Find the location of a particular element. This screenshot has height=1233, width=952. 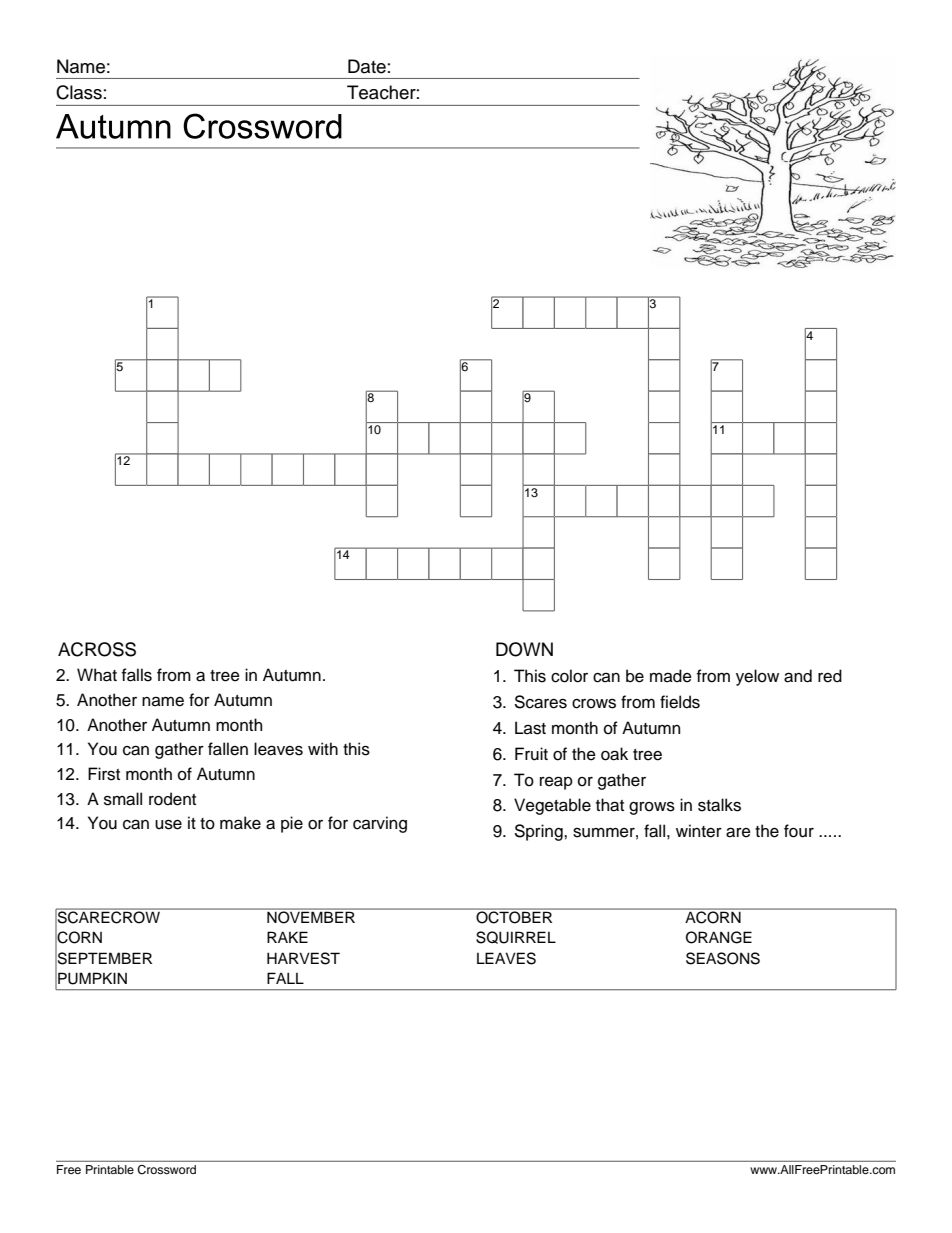

made is located at coordinates (671, 676).
